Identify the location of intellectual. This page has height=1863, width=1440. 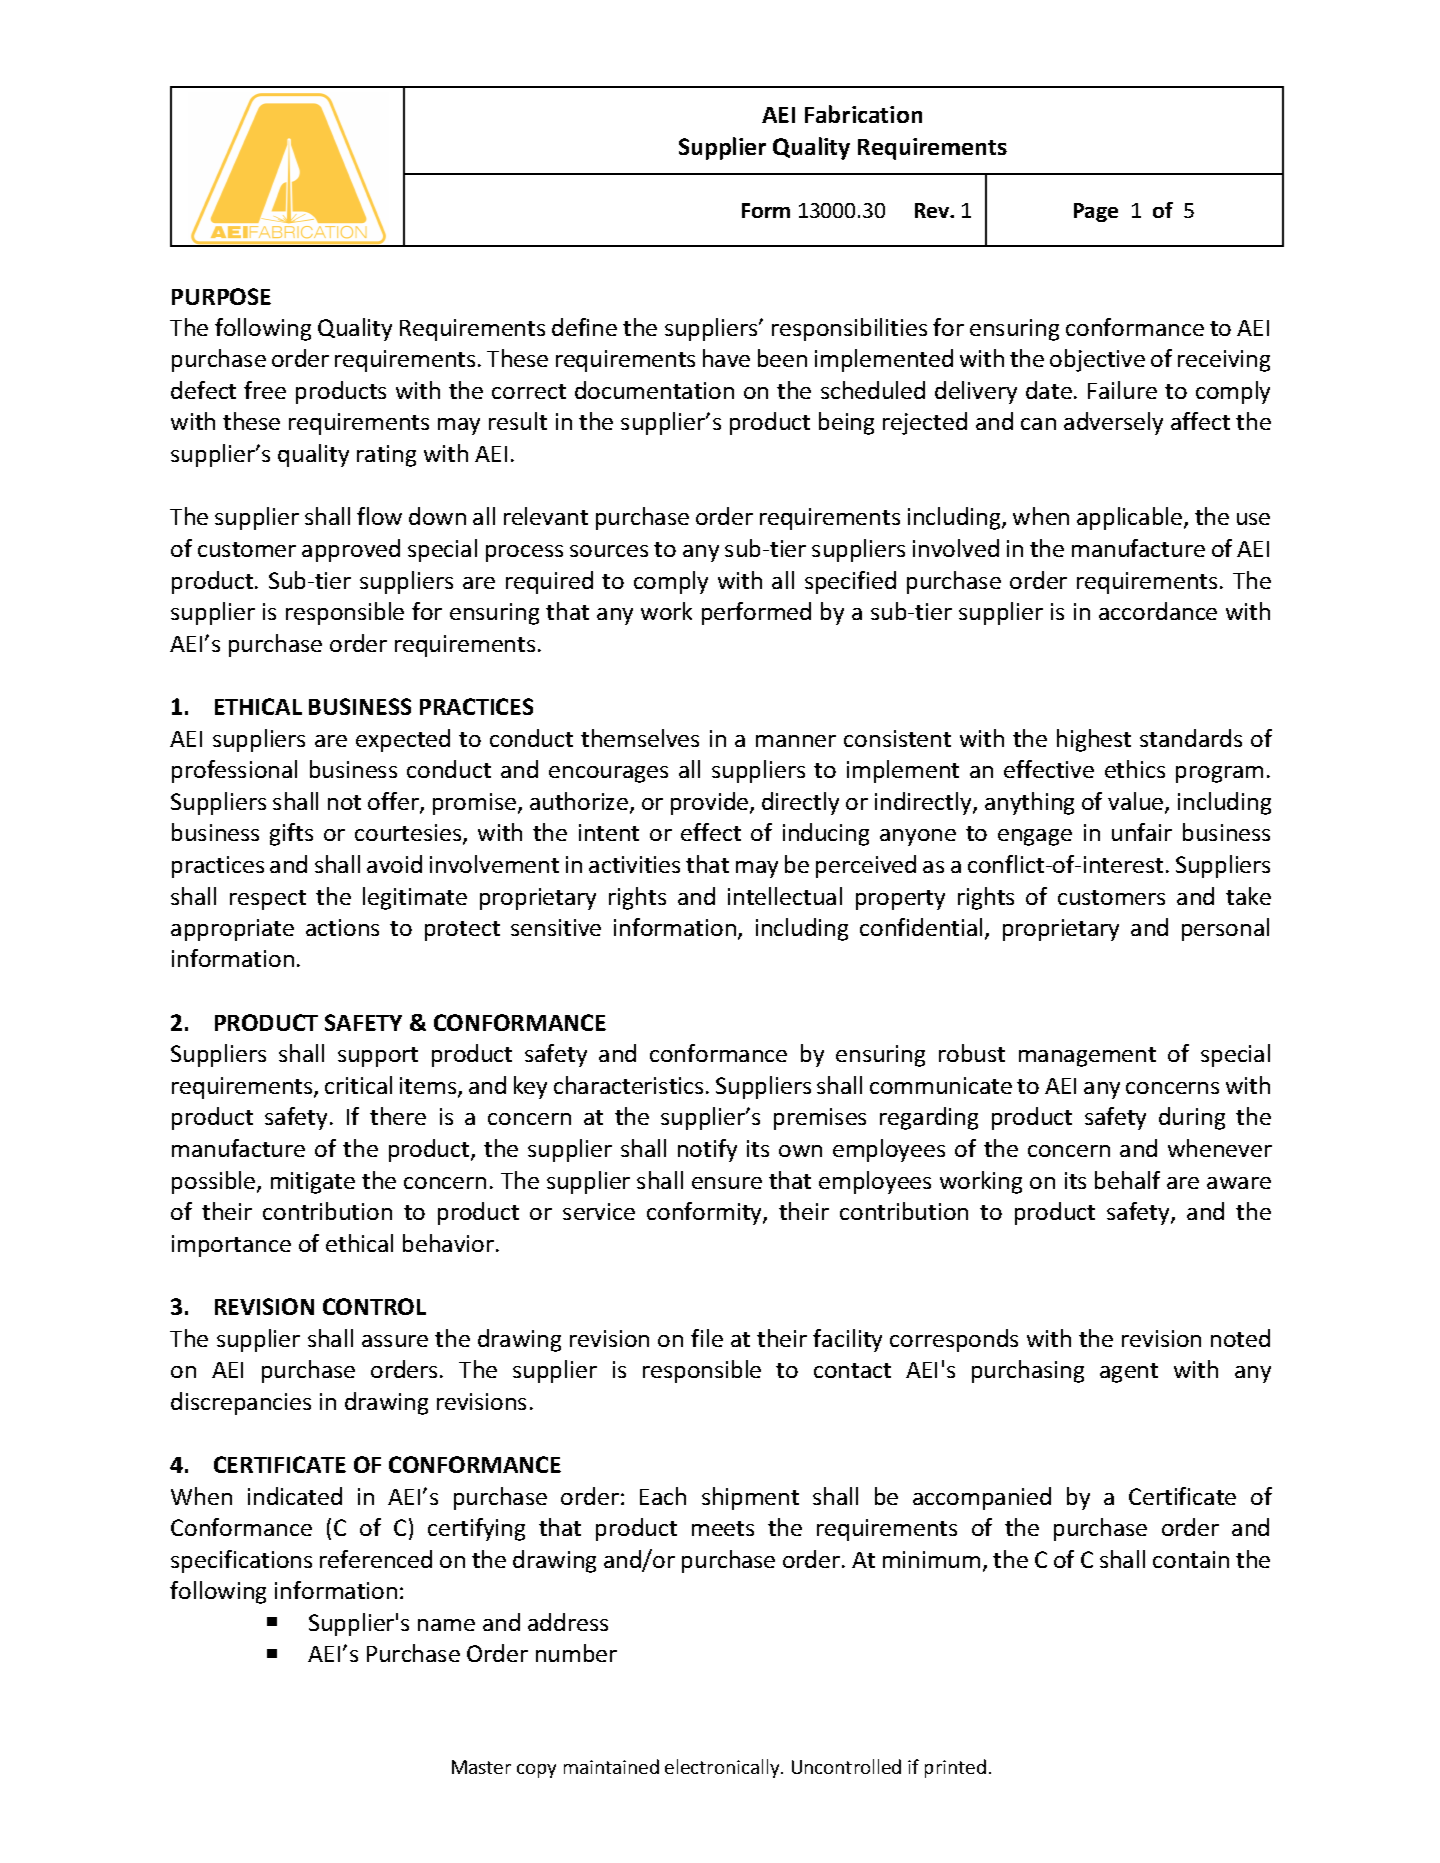
(785, 896).
